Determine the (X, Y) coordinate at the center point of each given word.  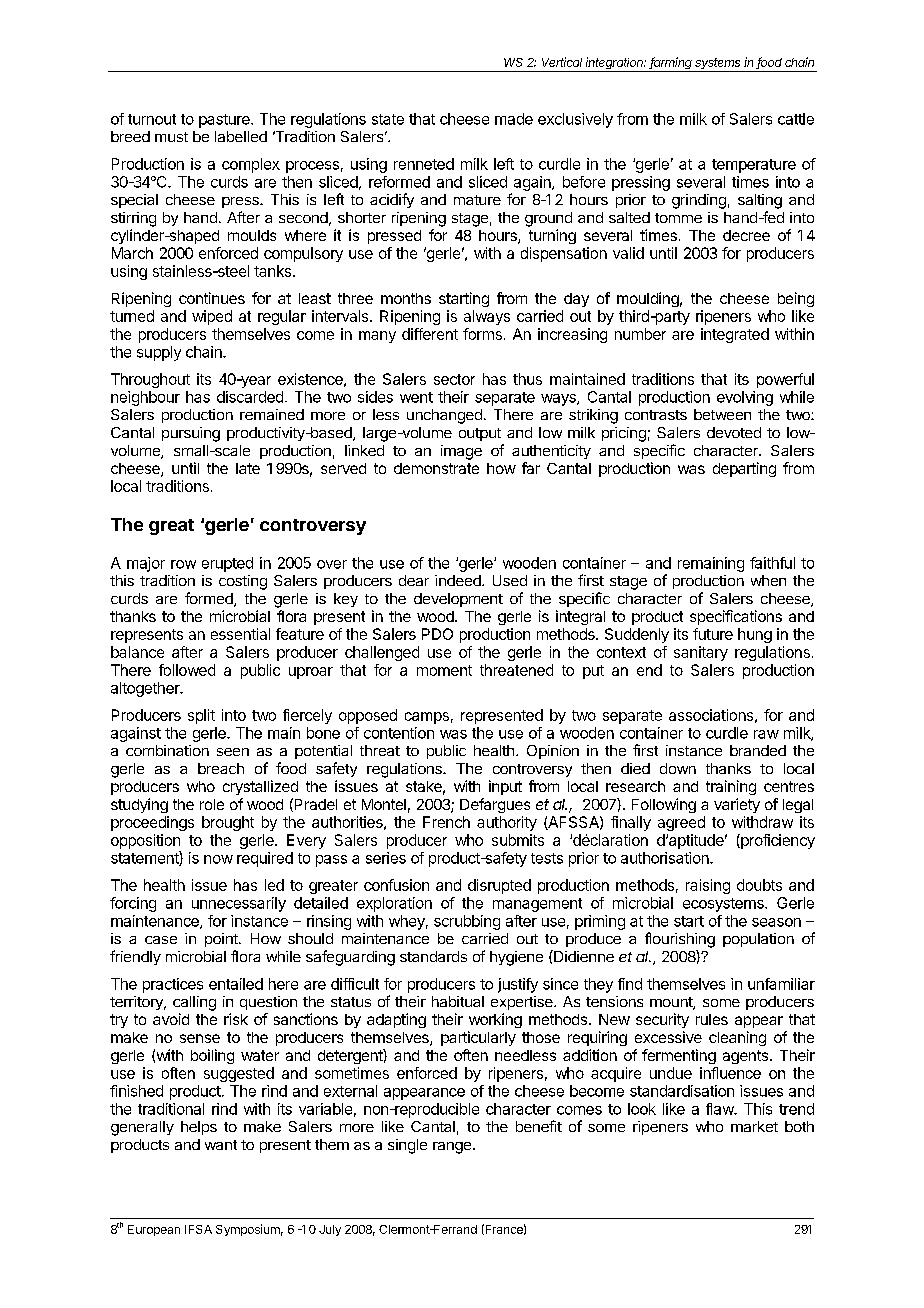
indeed (459, 580)
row (183, 564)
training (731, 787)
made (514, 119)
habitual (458, 1001)
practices (173, 985)
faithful (772, 563)
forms (482, 334)
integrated (735, 335)
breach (221, 768)
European (154, 1230)
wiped (212, 317)
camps (427, 718)
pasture (225, 121)
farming (671, 64)
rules (712, 1019)
